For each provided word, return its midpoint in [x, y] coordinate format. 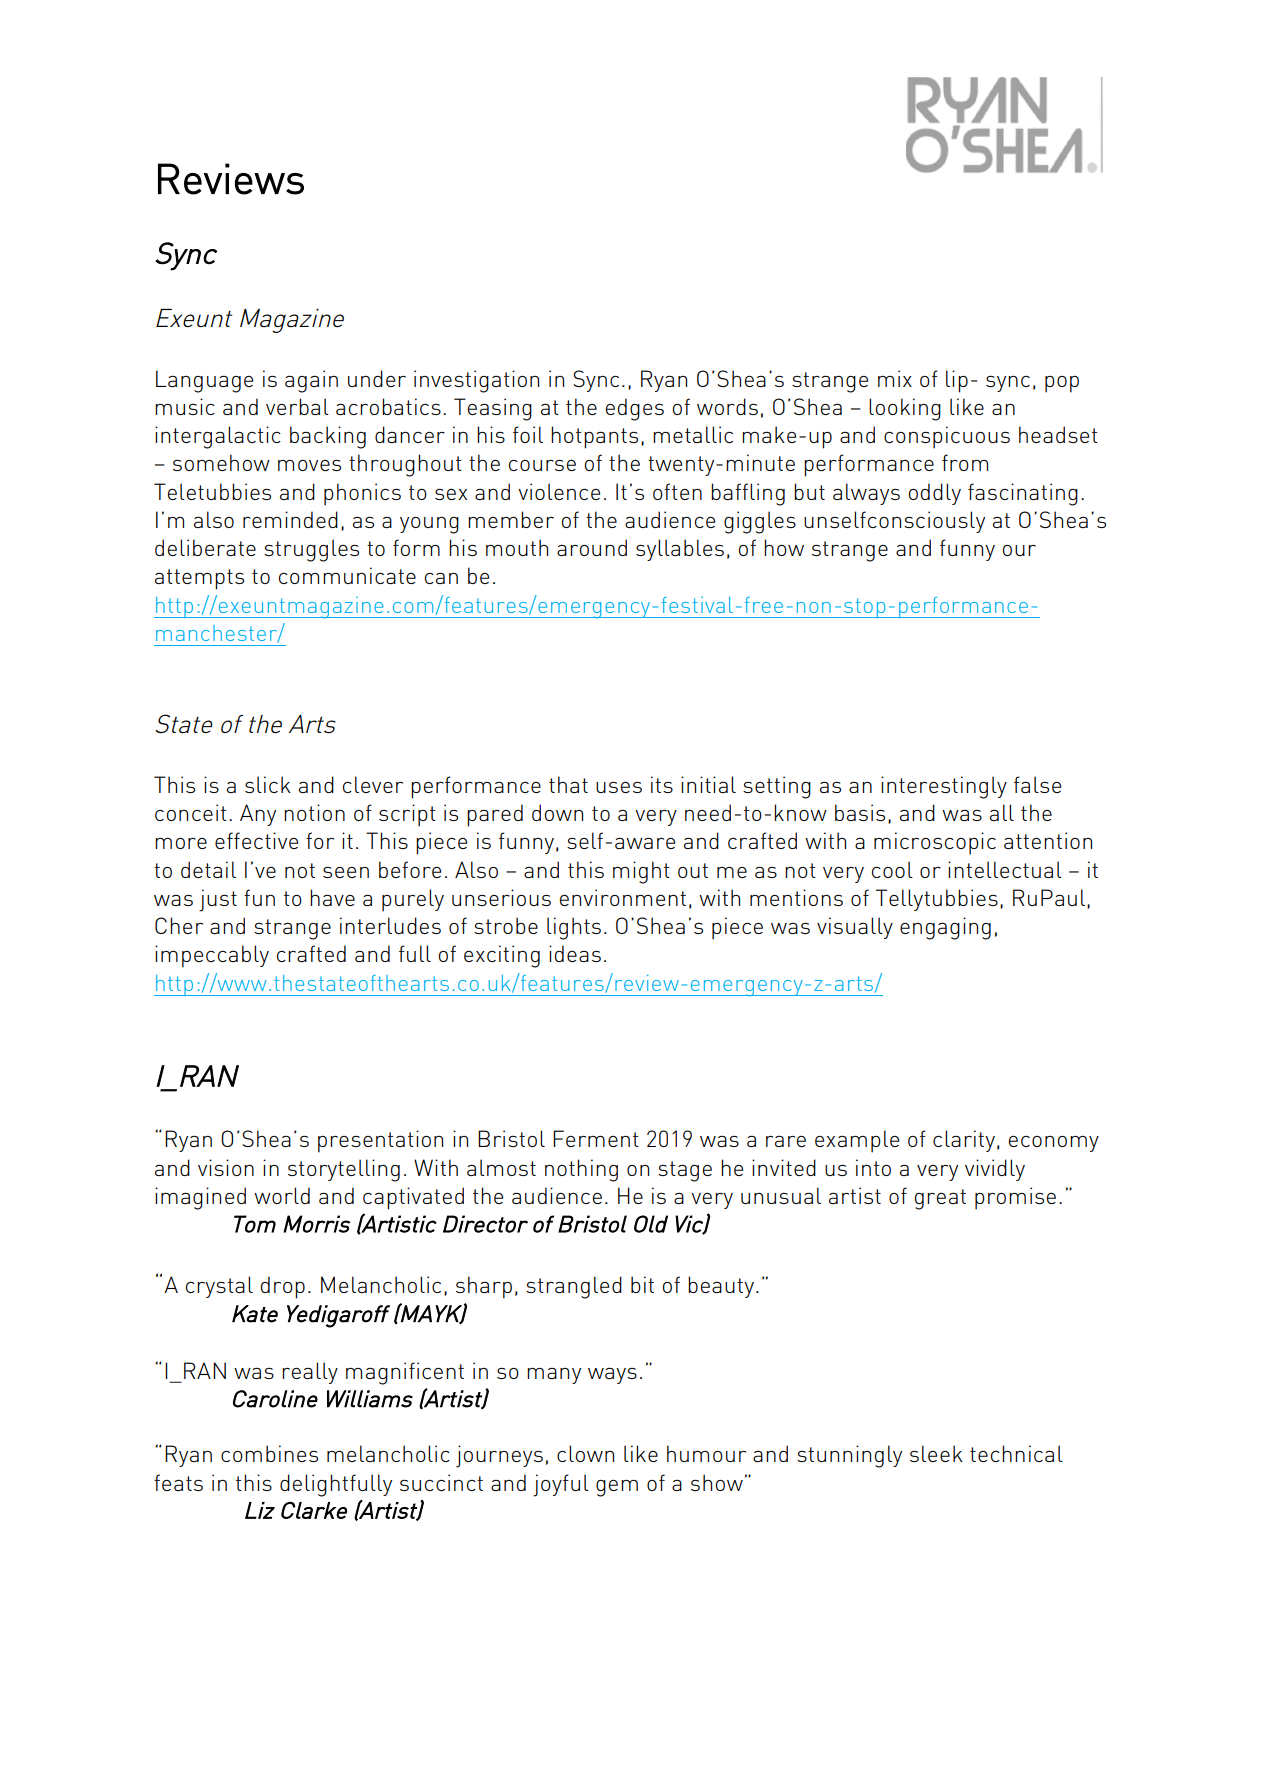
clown [585, 1453]
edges [635, 409]
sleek [936, 1453]
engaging [945, 928]
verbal [297, 406]
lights [574, 928]
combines [269, 1453]
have [332, 897]
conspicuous [947, 437]
